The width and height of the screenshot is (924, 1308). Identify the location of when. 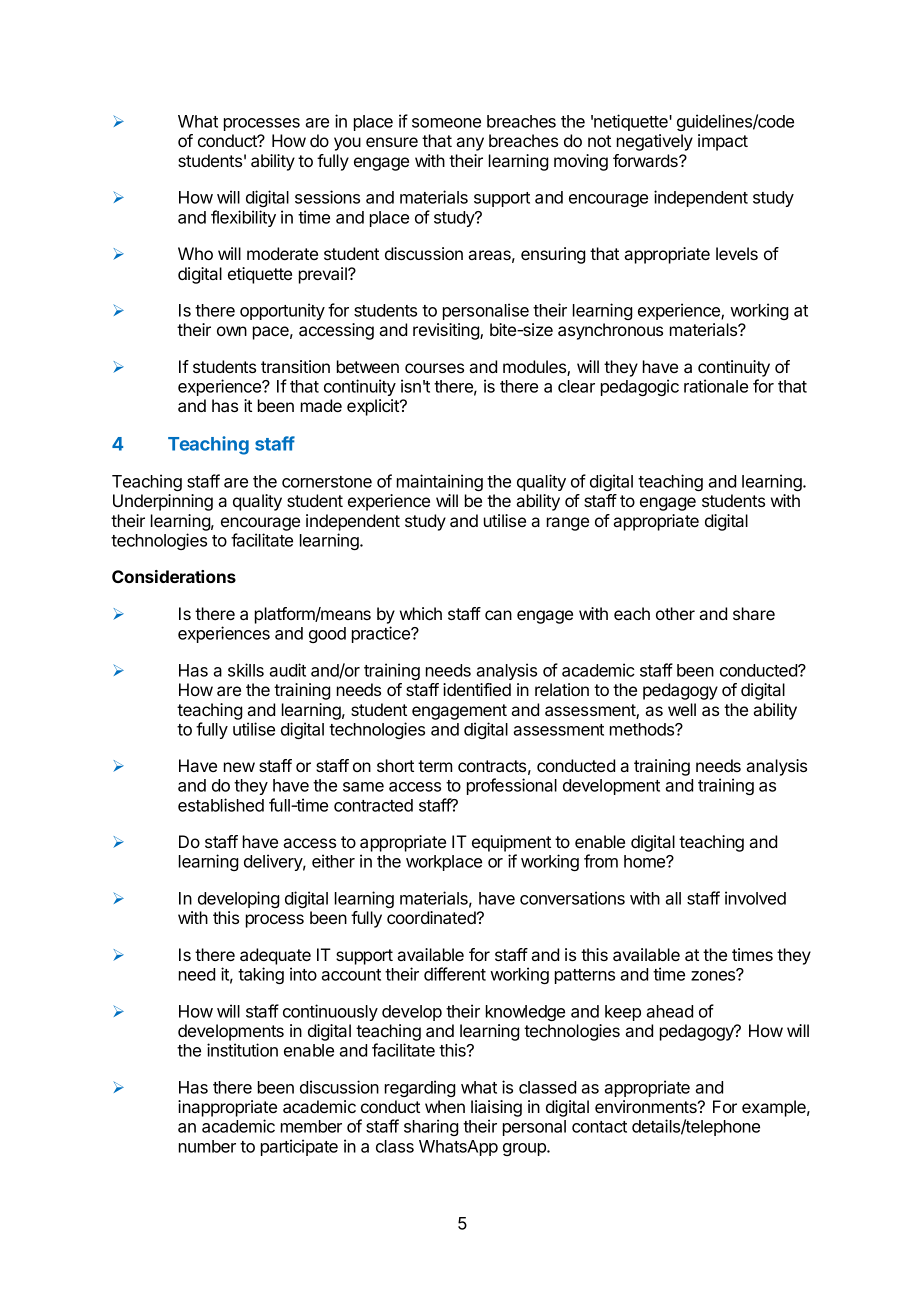
(445, 1106).
